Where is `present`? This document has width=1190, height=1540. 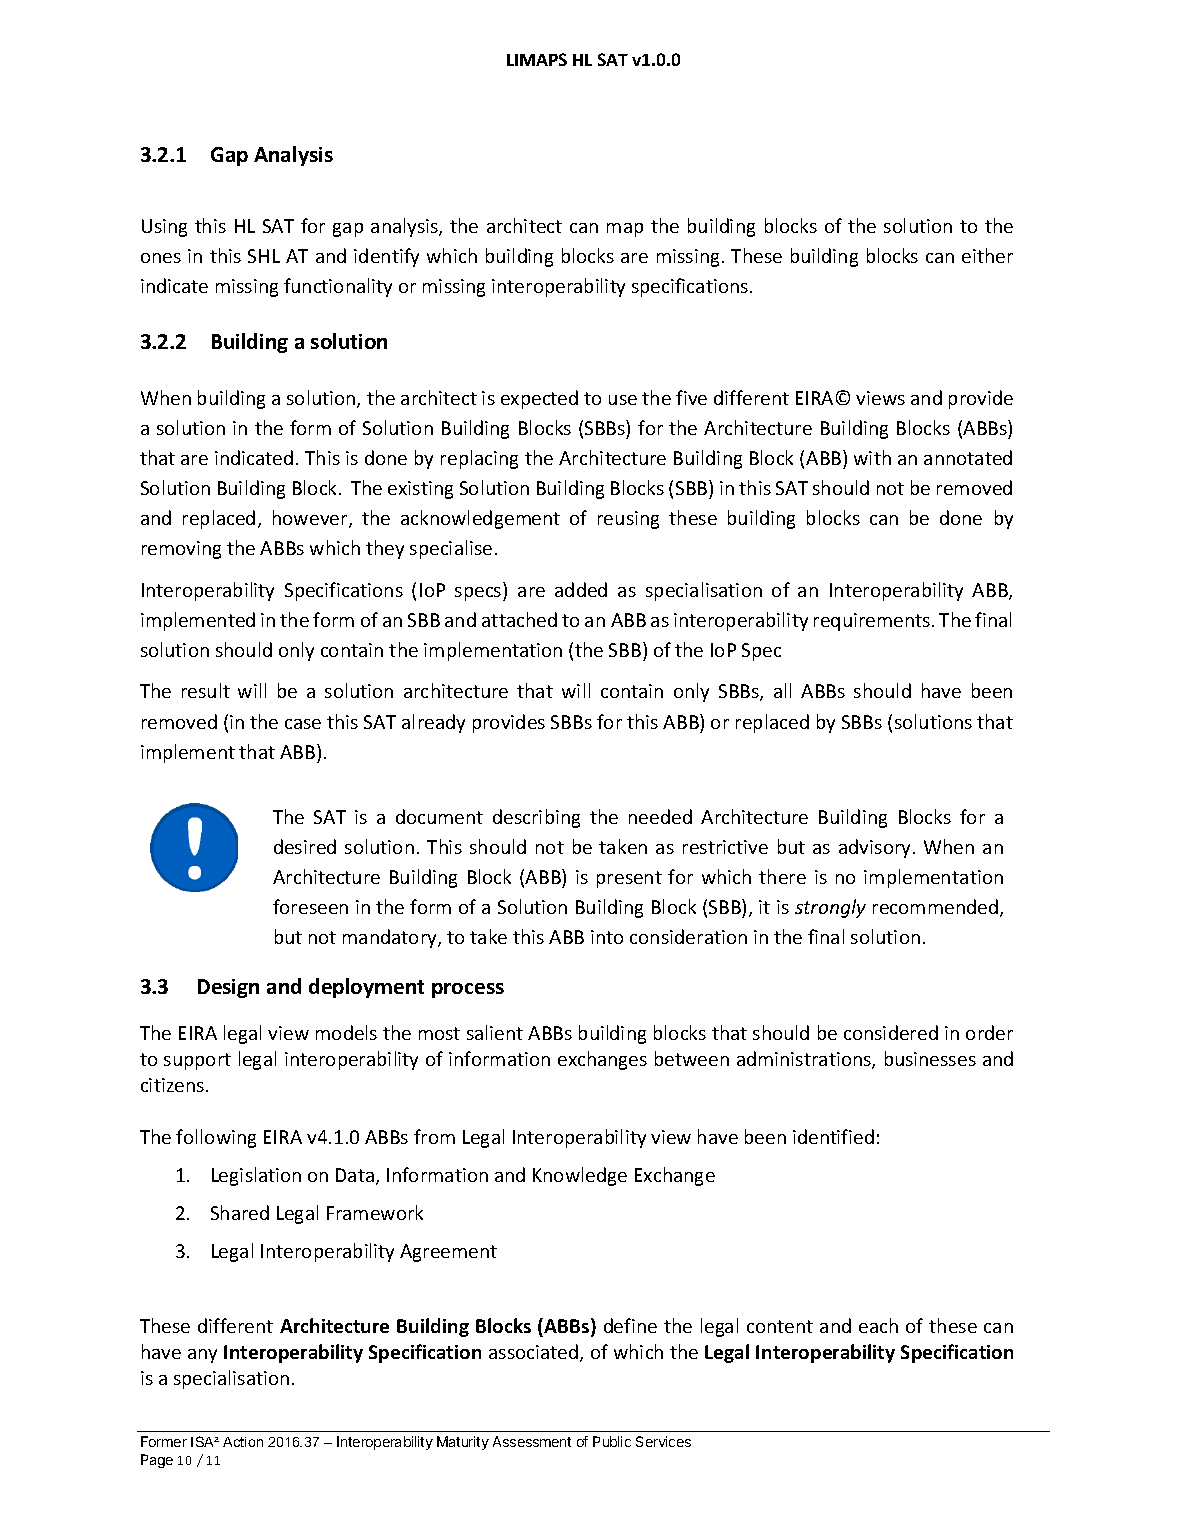
present is located at coordinates (629, 879).
